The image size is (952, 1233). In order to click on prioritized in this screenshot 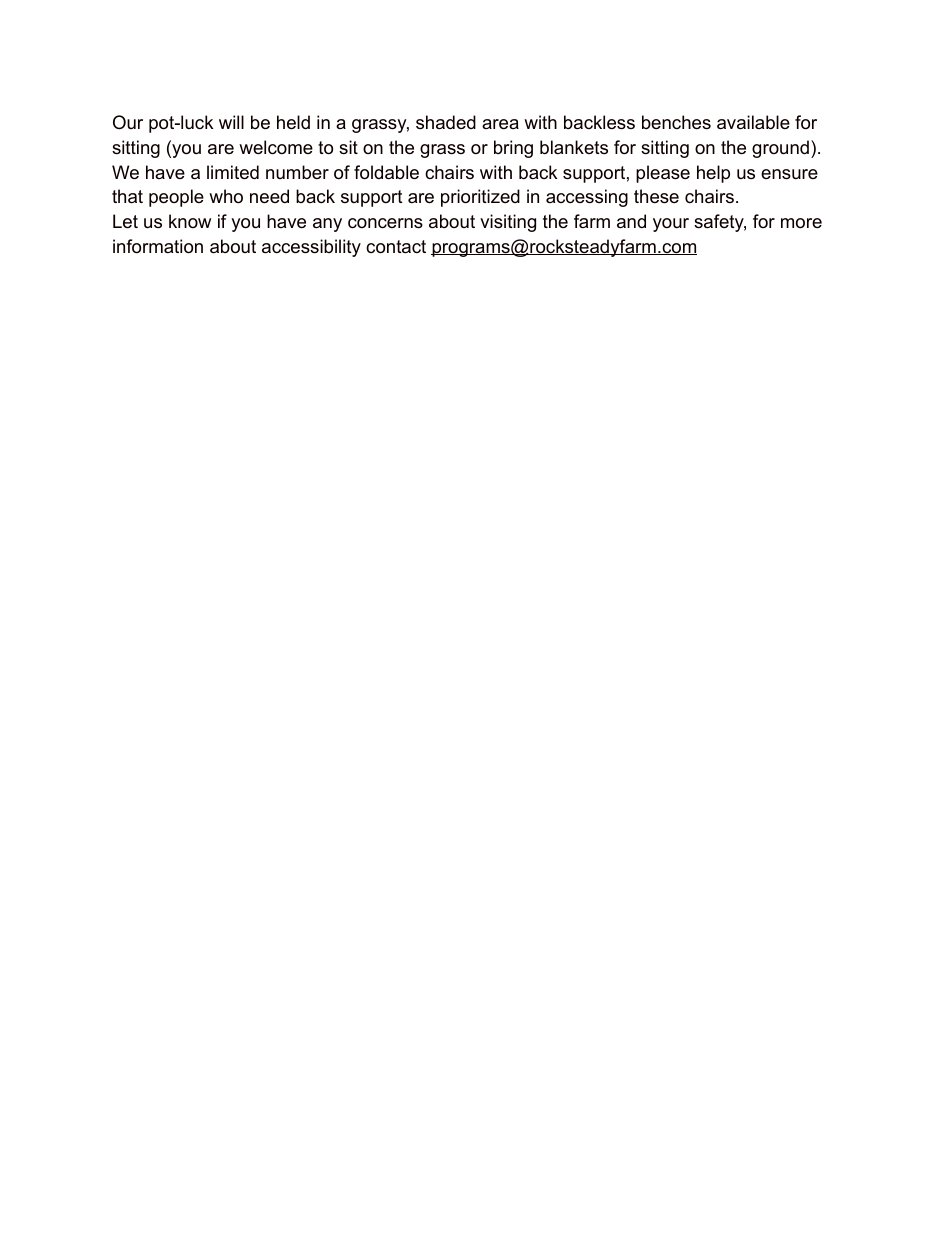, I will do `click(480, 198)`.
